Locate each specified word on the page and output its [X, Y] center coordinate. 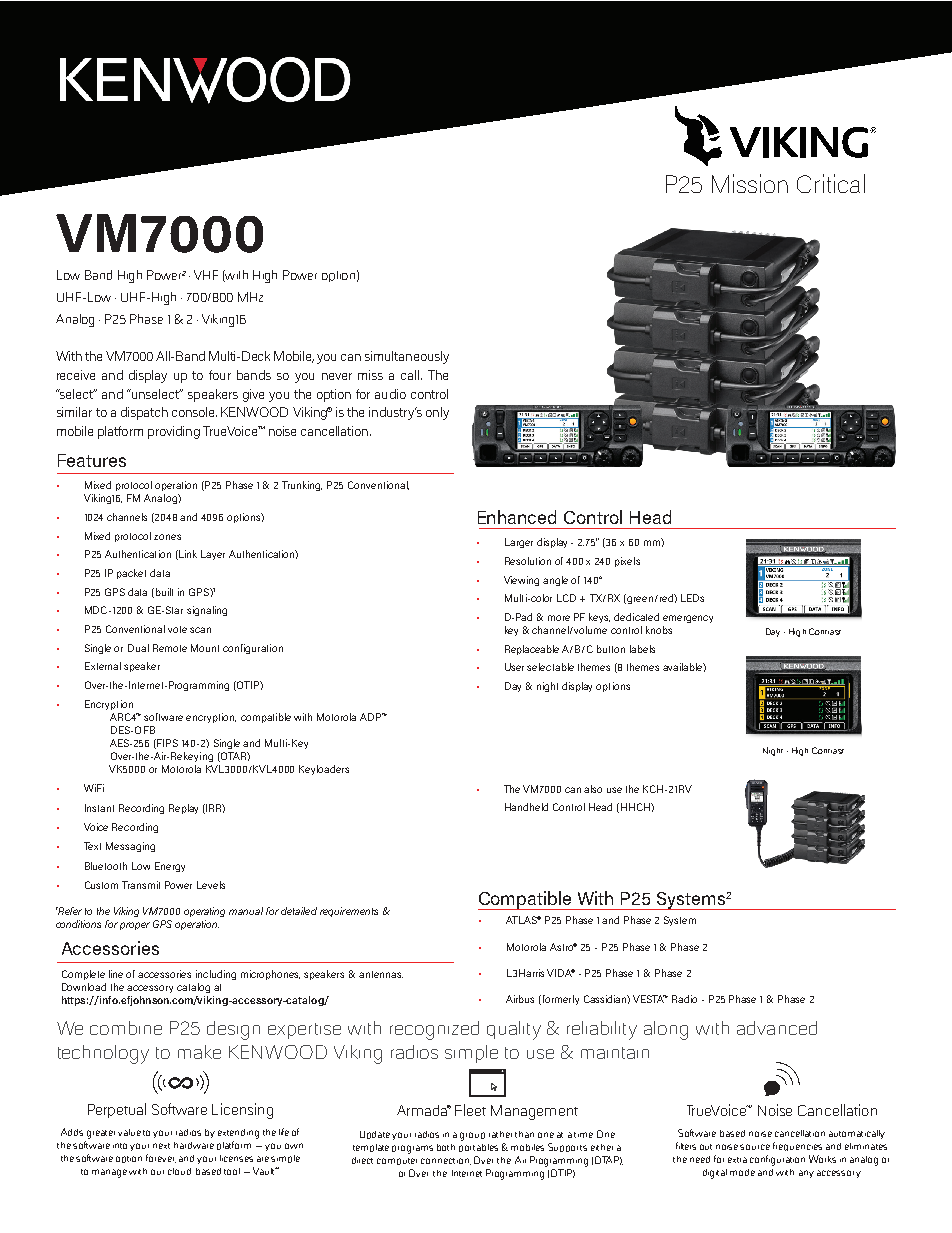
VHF [206, 275]
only [437, 413]
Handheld [526, 807]
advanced [777, 1028]
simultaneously [407, 357]
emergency [688, 619]
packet [131, 574]
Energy [170, 867]
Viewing [521, 581]
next [161, 1146]
